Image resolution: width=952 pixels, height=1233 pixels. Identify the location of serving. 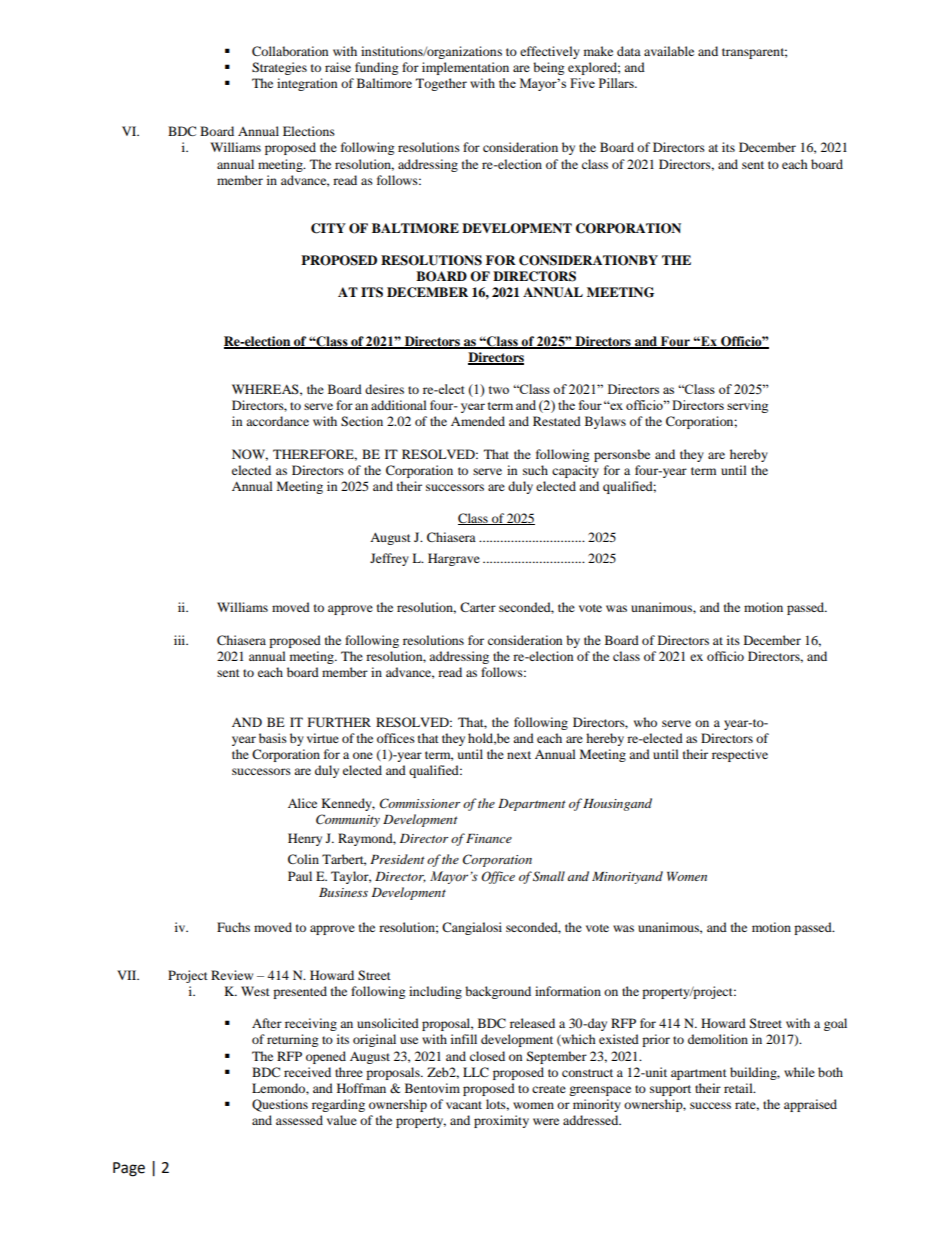
(747, 406).
